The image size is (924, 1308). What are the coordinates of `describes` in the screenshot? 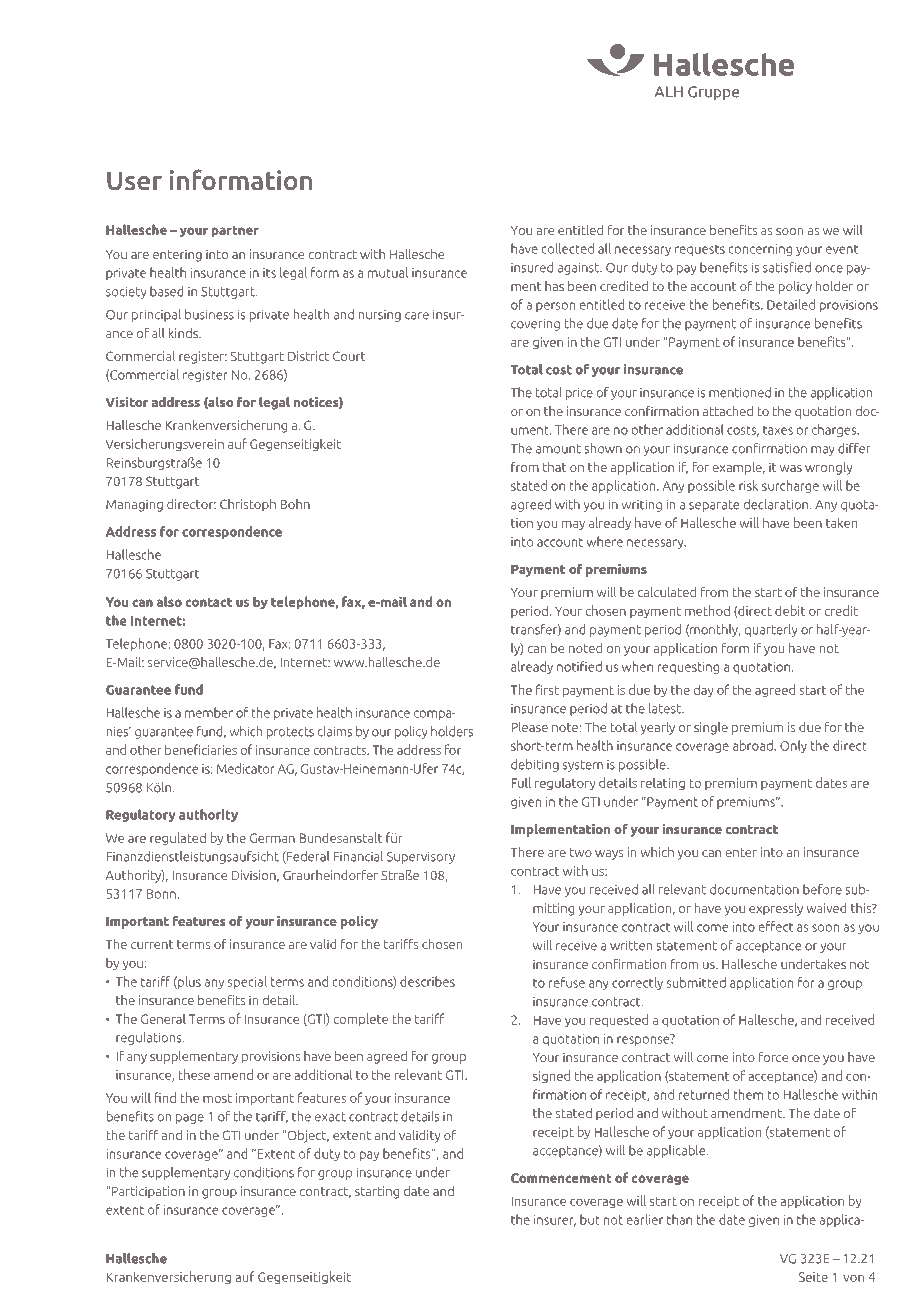 It's located at (427, 981).
